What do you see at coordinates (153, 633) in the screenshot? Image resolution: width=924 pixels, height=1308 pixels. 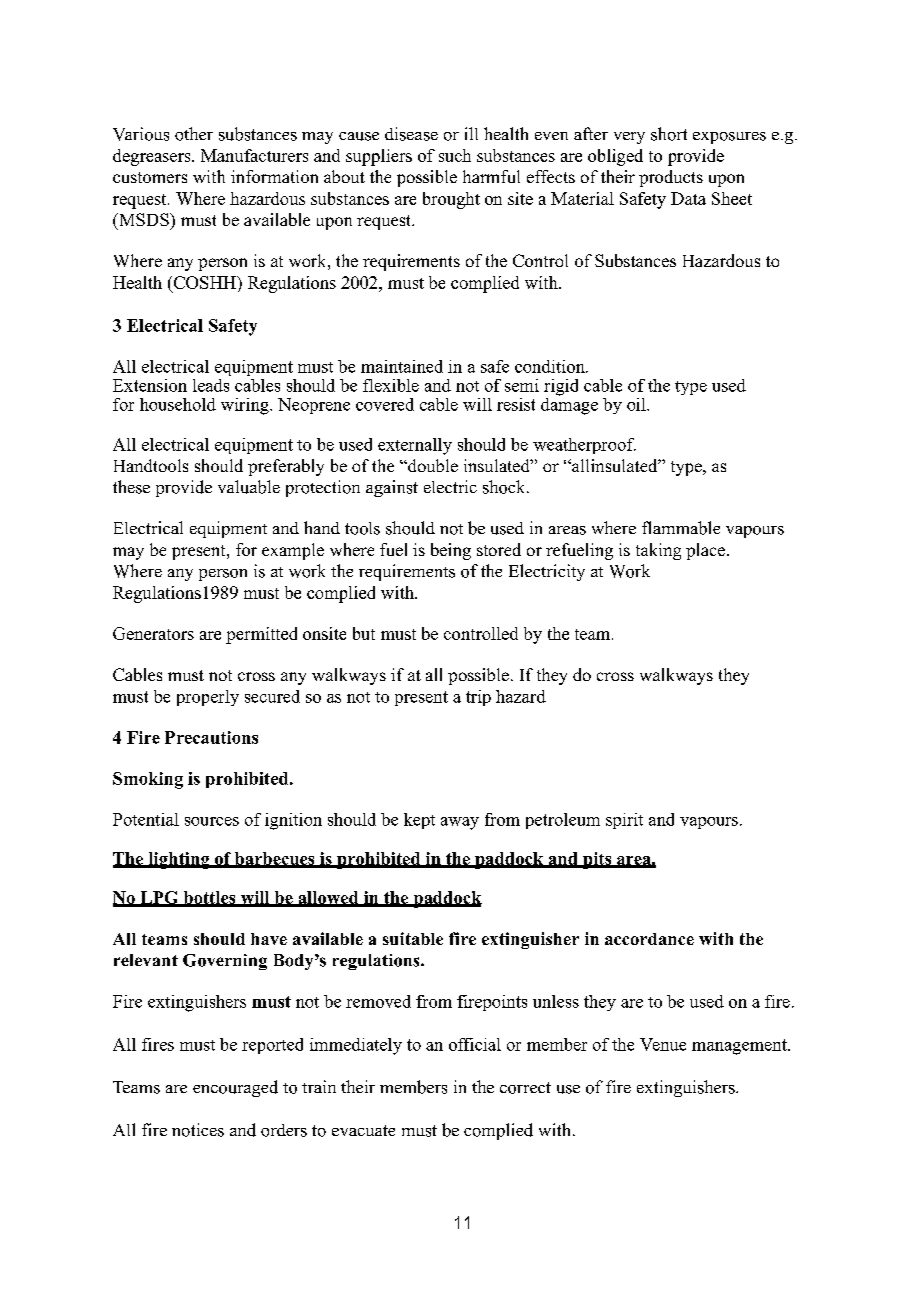 I see `Generators` at bounding box center [153, 633].
